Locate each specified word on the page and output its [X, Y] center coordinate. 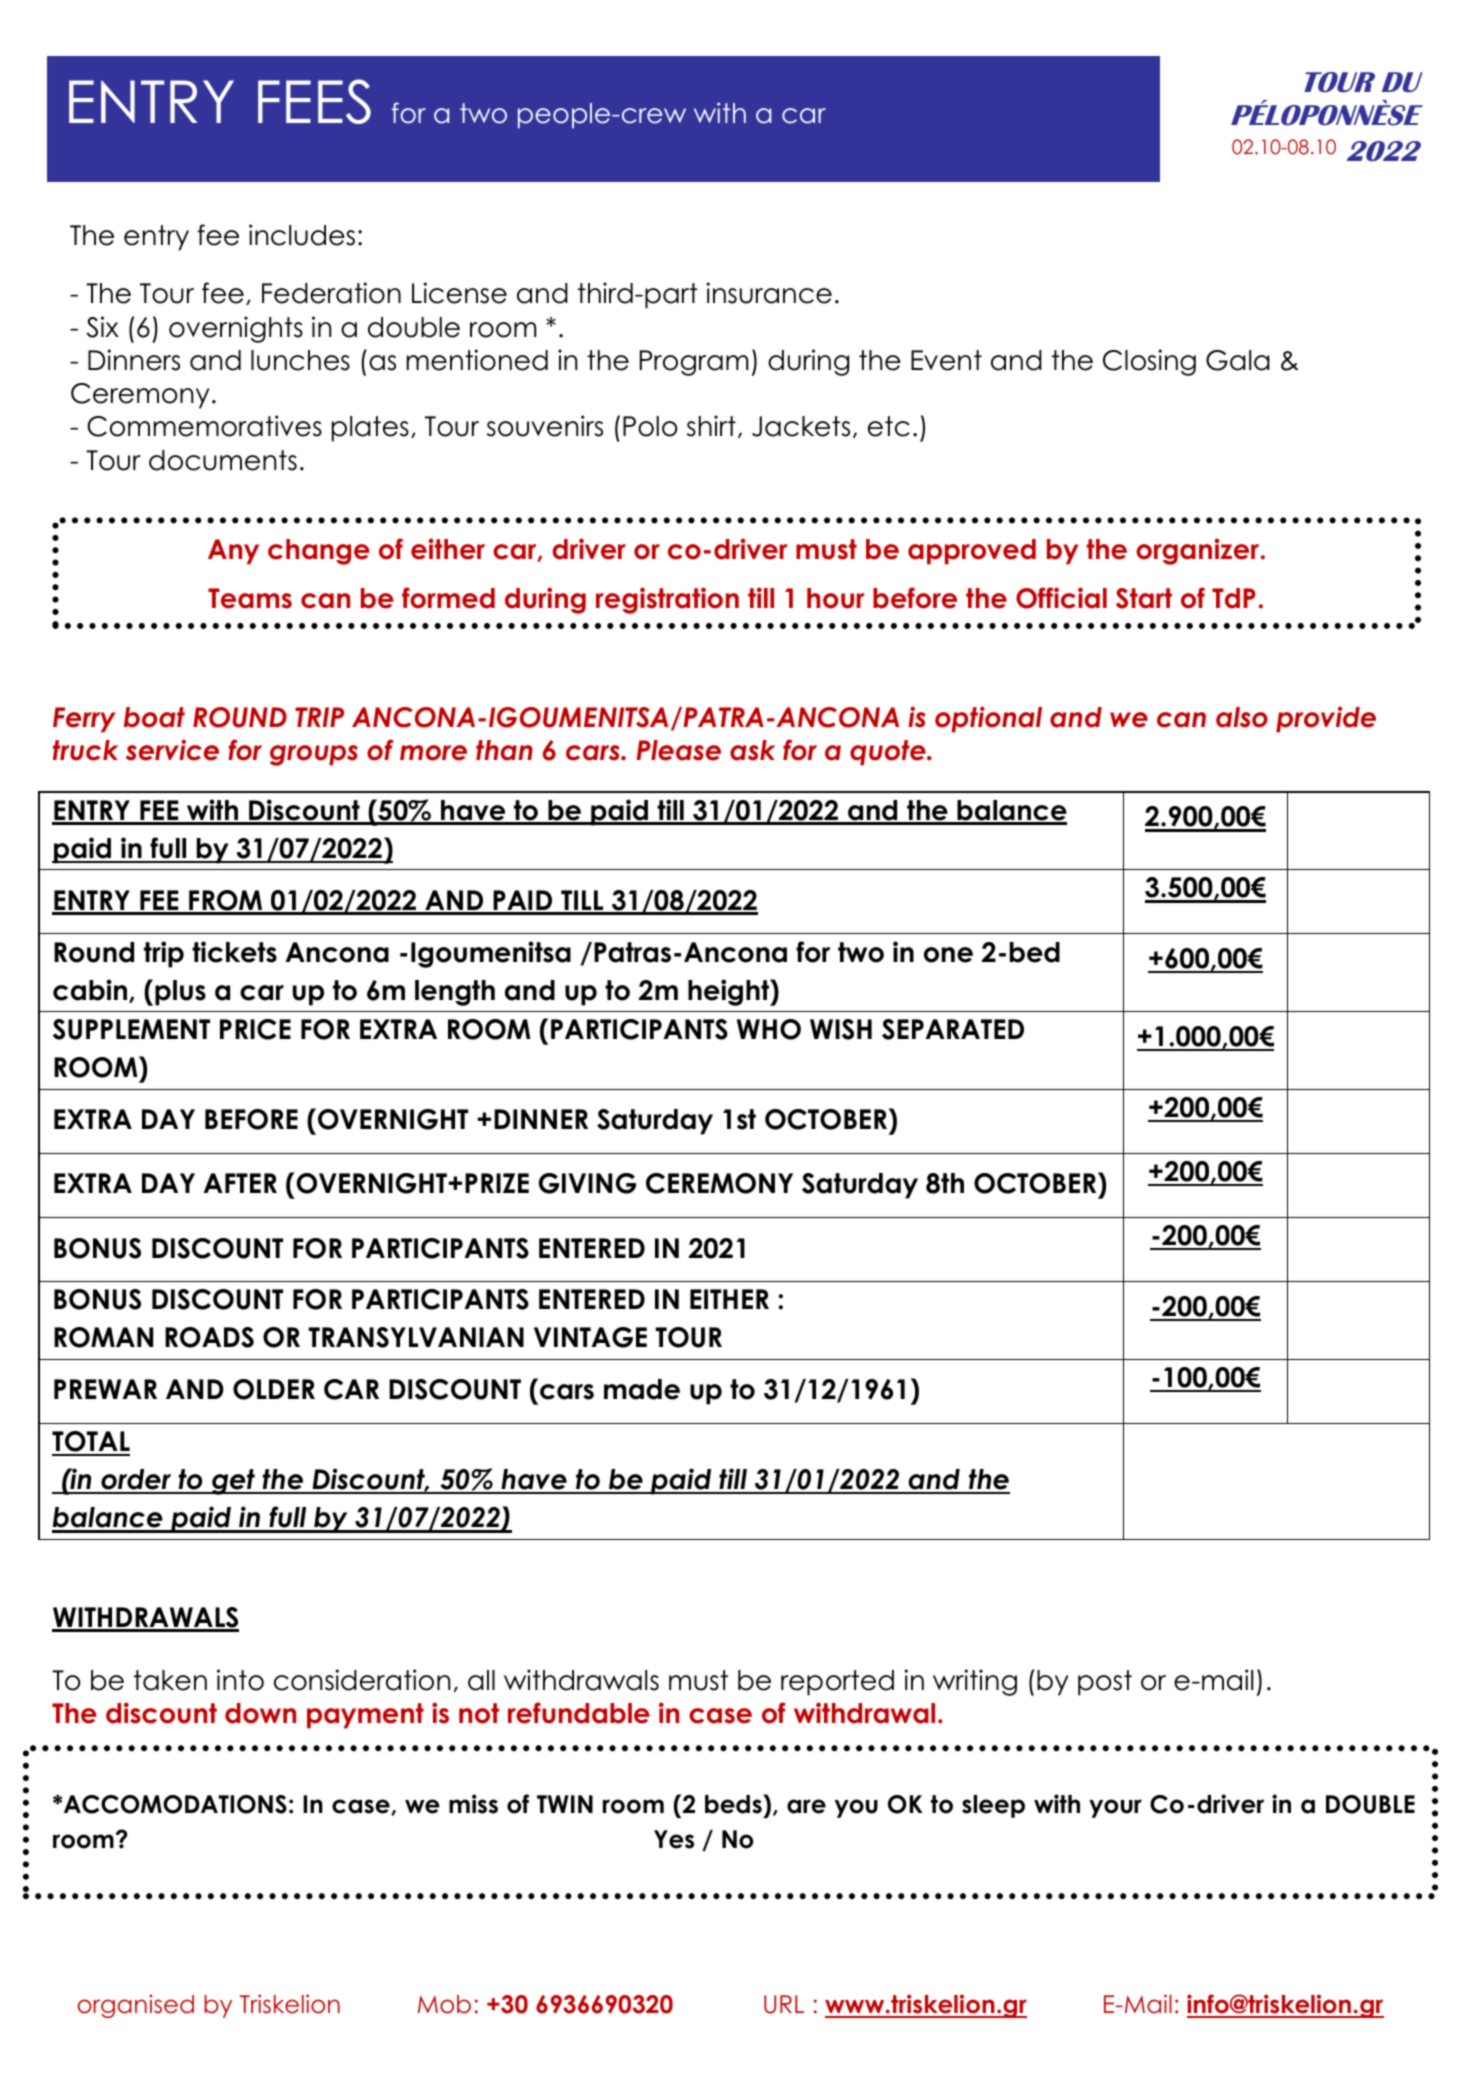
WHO [769, 1029]
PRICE [255, 1029]
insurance [769, 293]
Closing [1149, 362]
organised [136, 2006]
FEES [314, 101]
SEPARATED [953, 1029]
